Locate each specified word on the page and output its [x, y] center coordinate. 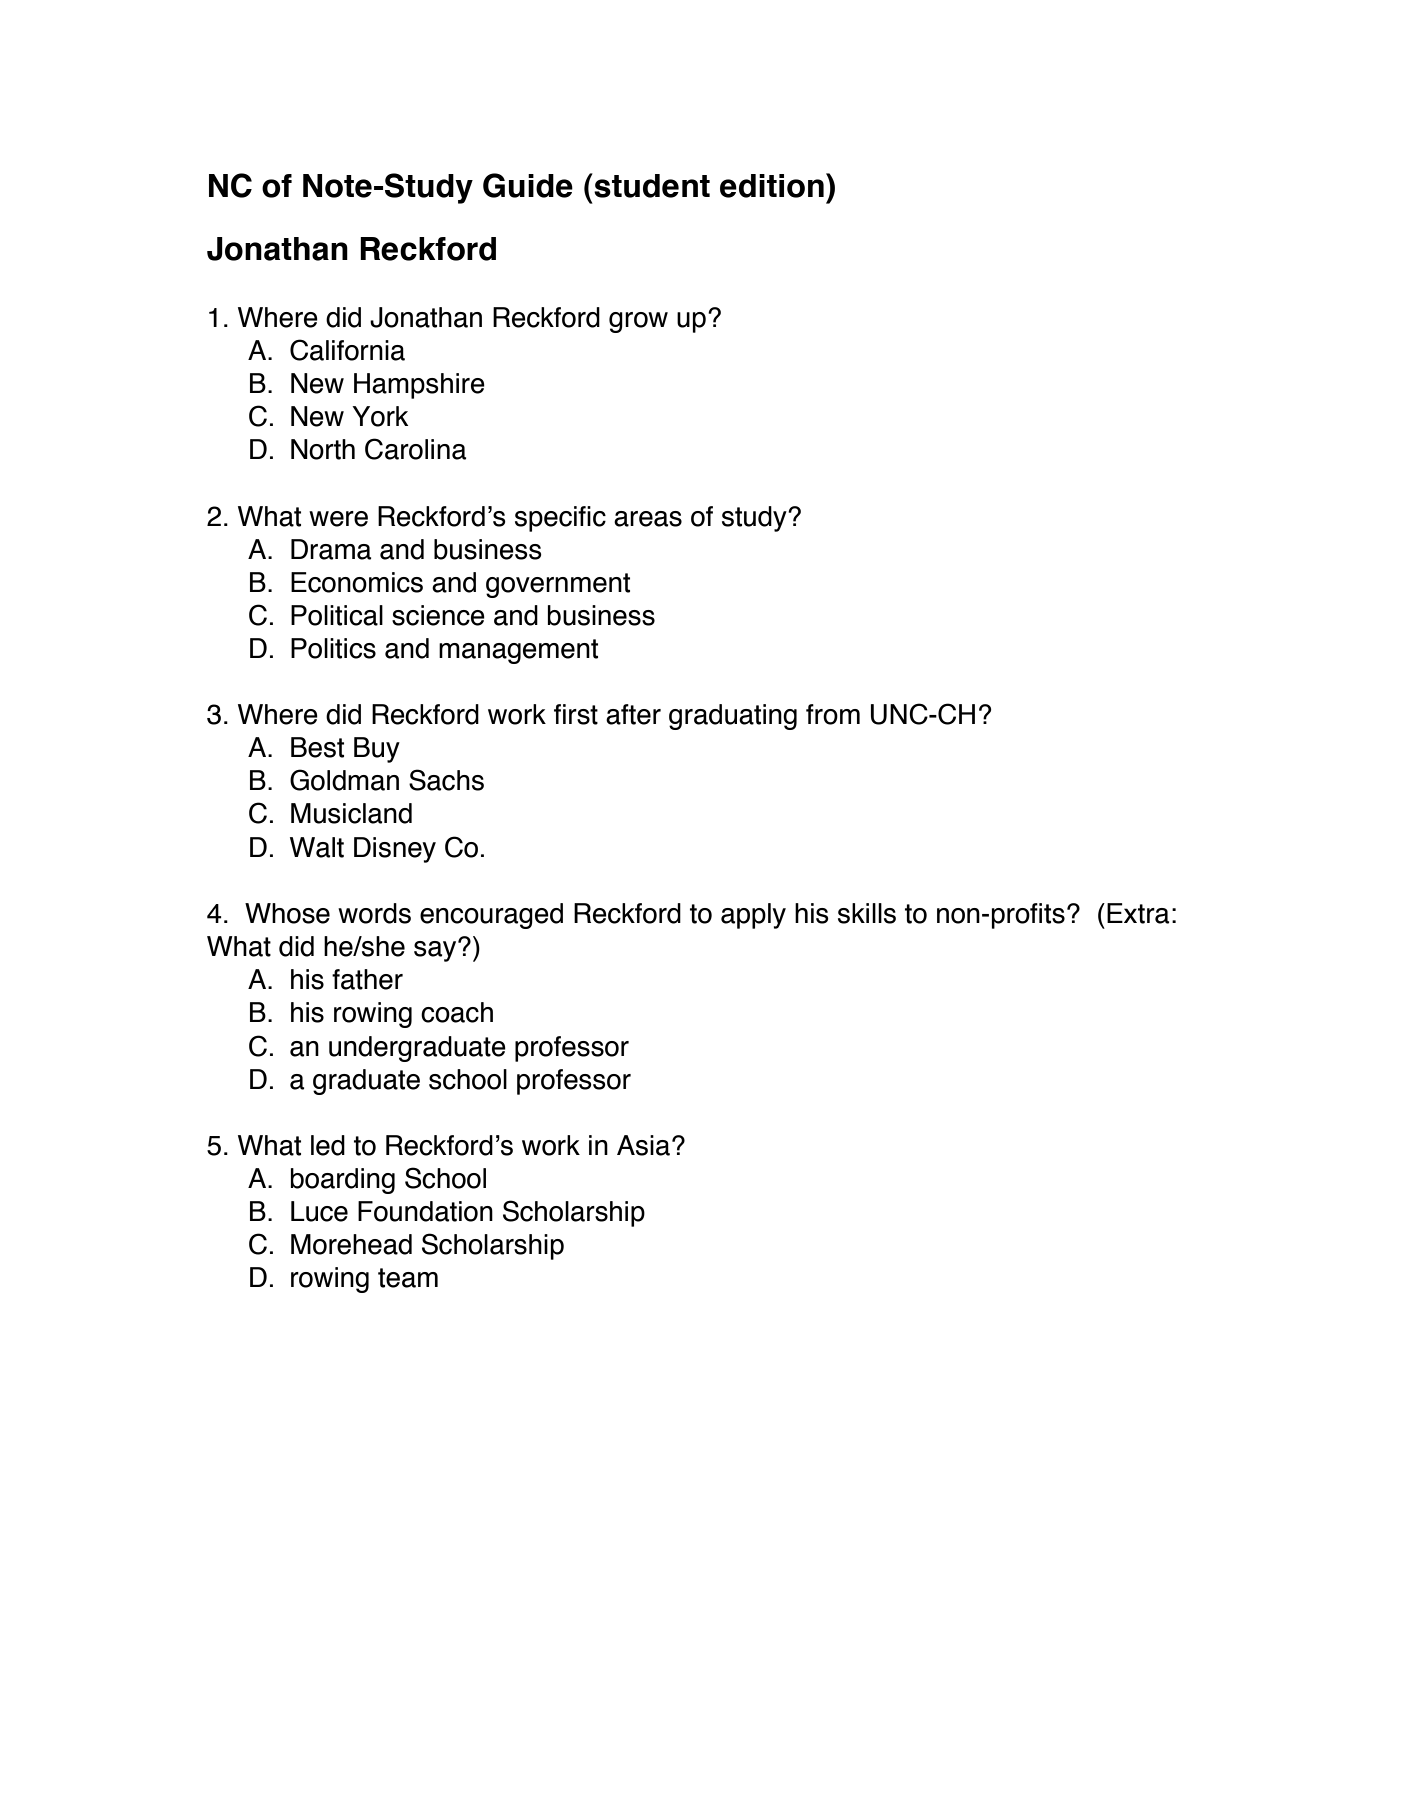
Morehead [351, 1244]
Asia [643, 1145]
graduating [733, 717]
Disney [395, 850]
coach [457, 1012]
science [438, 615]
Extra [1138, 913]
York [380, 416]
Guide [528, 185]
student [651, 185]
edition [772, 186]
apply [753, 916]
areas [648, 519]
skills [867, 913]
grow [638, 322]
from [833, 714]
